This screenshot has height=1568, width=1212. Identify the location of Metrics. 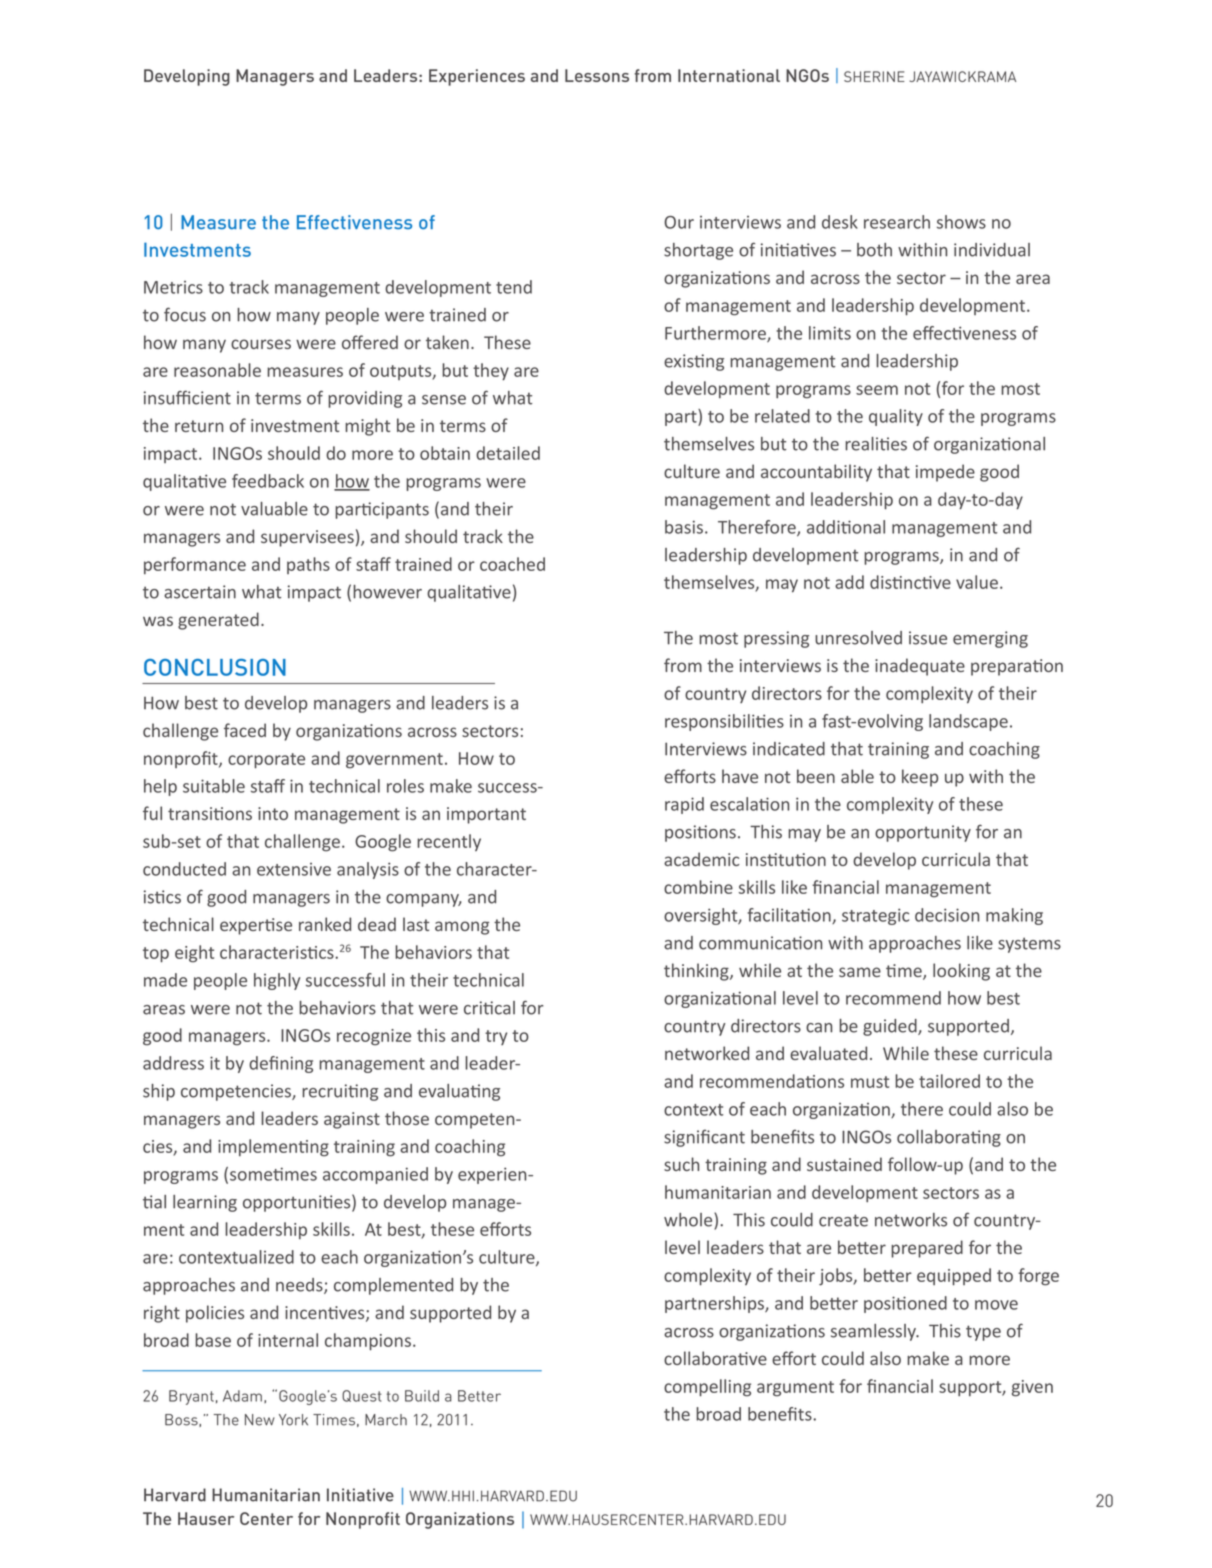
(173, 287).
